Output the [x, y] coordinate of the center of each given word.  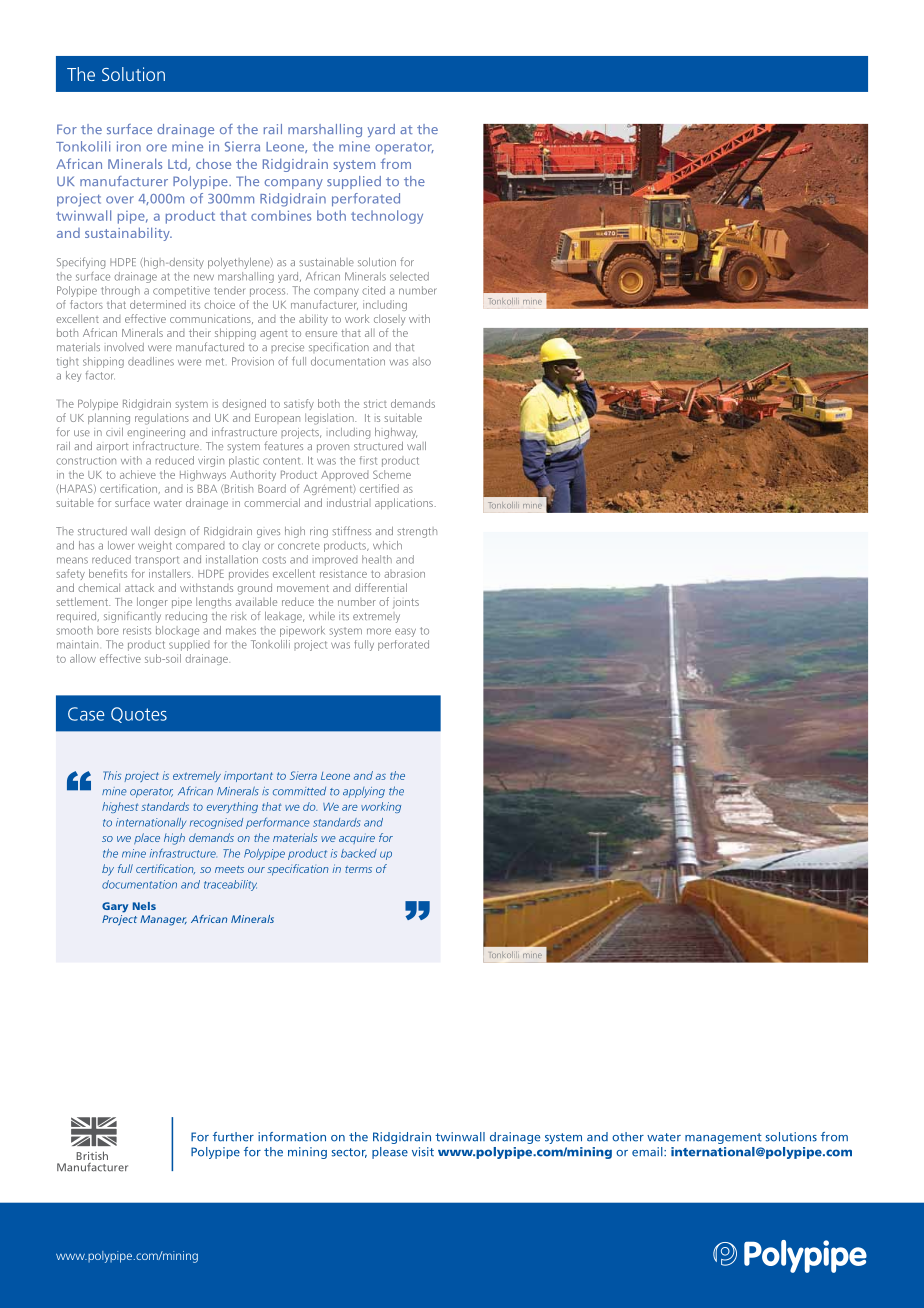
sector [349, 1153]
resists [137, 630]
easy [405, 632]
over [120, 200]
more [379, 631]
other [628, 1137]
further [233, 1137]
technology [387, 217]
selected [409, 276]
